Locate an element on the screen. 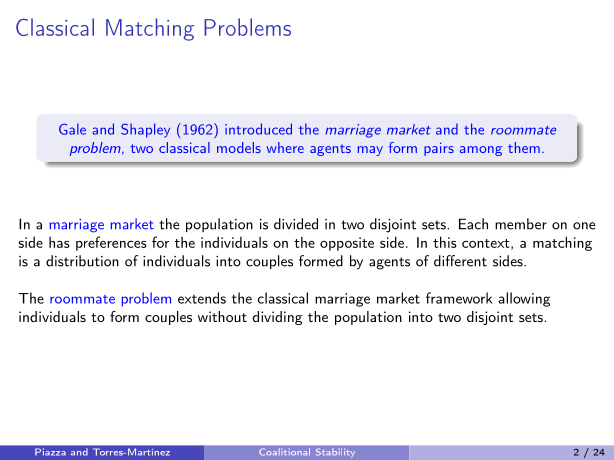 The width and height of the screenshot is (614, 460). extends is located at coordinates (202, 298).
